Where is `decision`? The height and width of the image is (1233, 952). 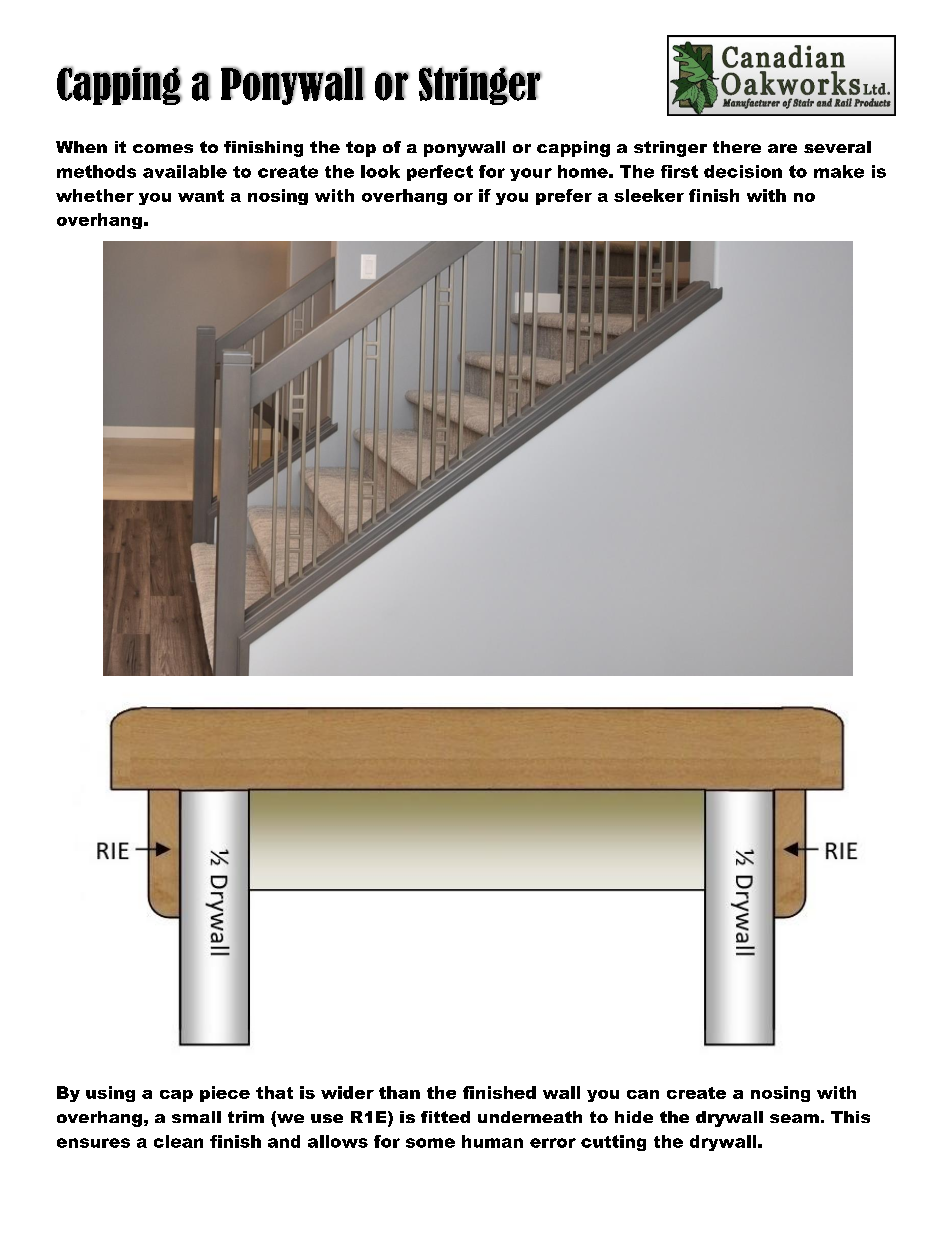
decision is located at coordinates (743, 171).
